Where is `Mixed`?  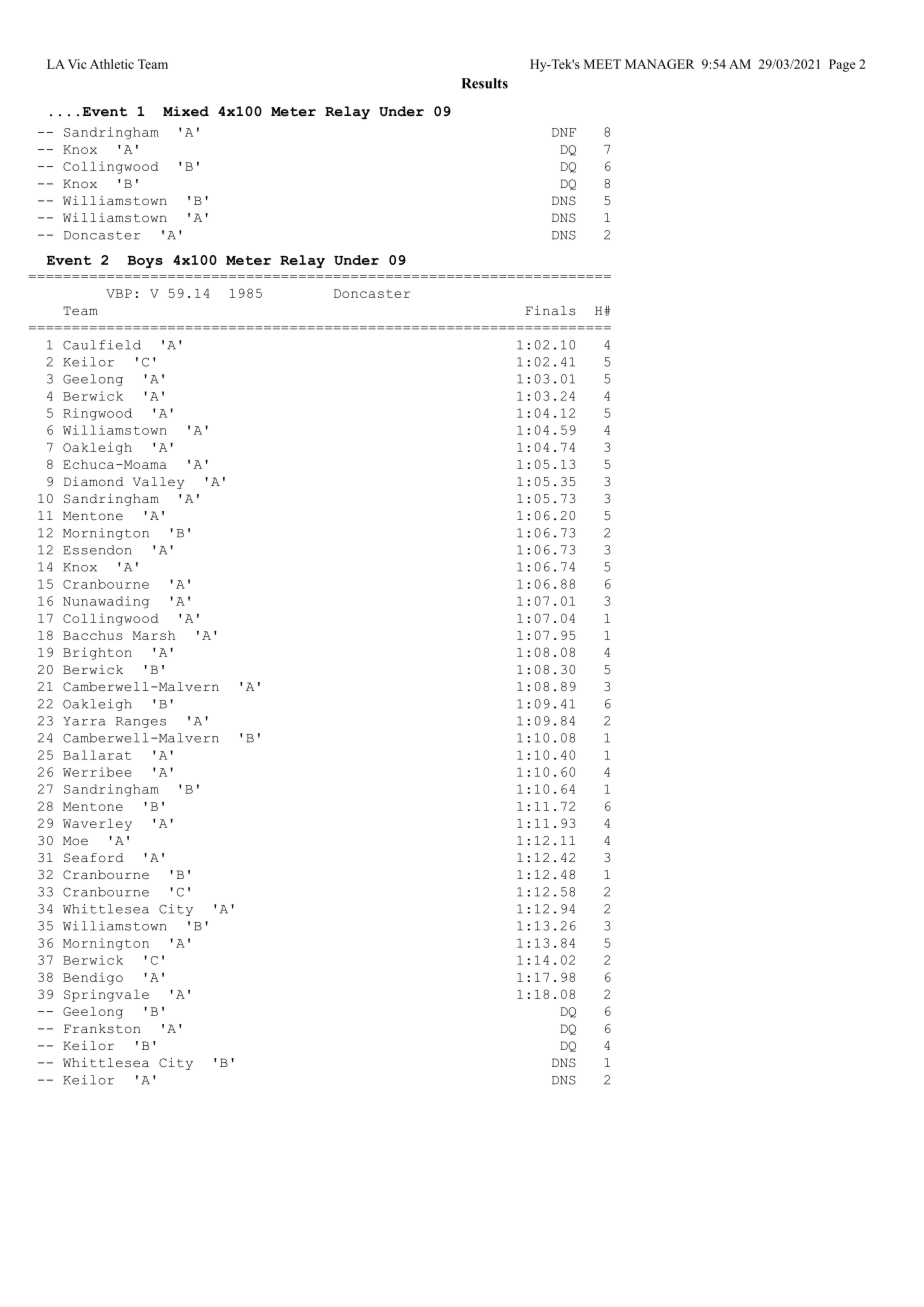 Mixed is located at coordinates (186, 111).
